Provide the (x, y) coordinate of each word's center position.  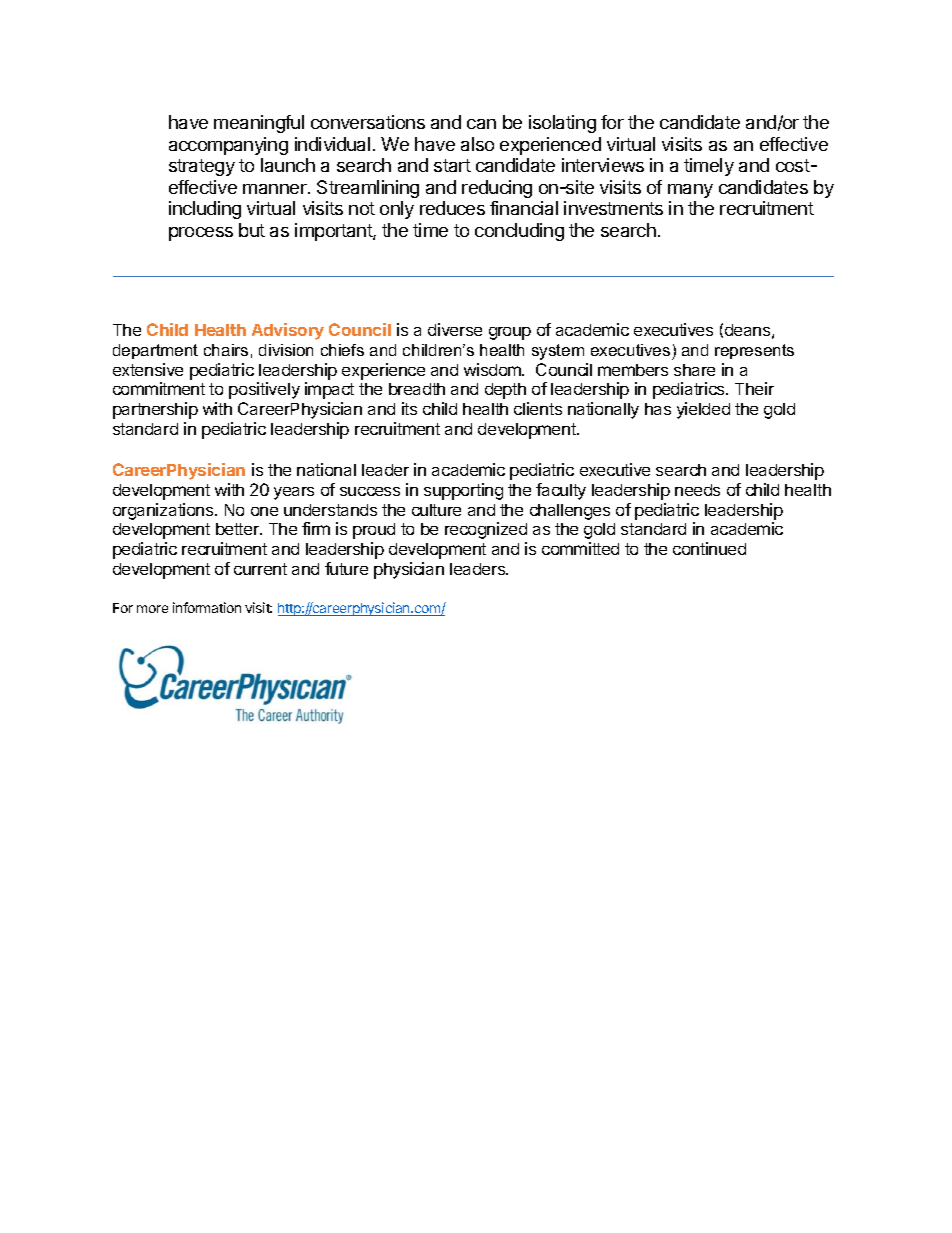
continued (709, 548)
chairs (226, 350)
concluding (519, 232)
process (201, 234)
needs (697, 490)
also (477, 144)
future (346, 568)
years (294, 493)
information (207, 607)
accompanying (228, 146)
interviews (603, 165)
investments (613, 208)
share (694, 370)
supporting (463, 491)
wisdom (493, 369)
